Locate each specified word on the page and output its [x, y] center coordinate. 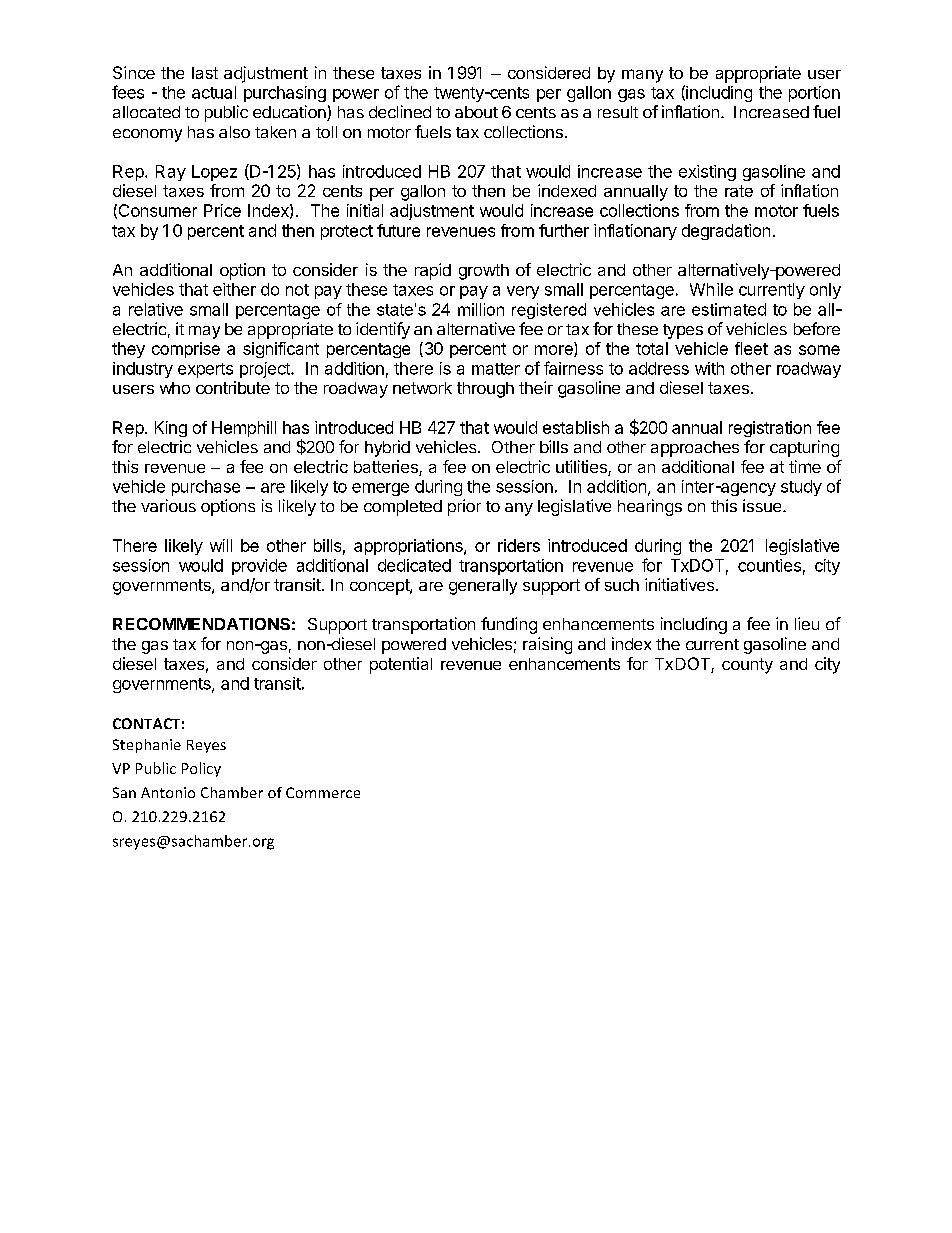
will [221, 545]
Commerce [323, 792]
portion [814, 94]
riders [519, 545]
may [204, 332]
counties [769, 565]
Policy [201, 769]
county [747, 666]
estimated [729, 309]
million [481, 309]
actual [214, 92]
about [476, 112]
